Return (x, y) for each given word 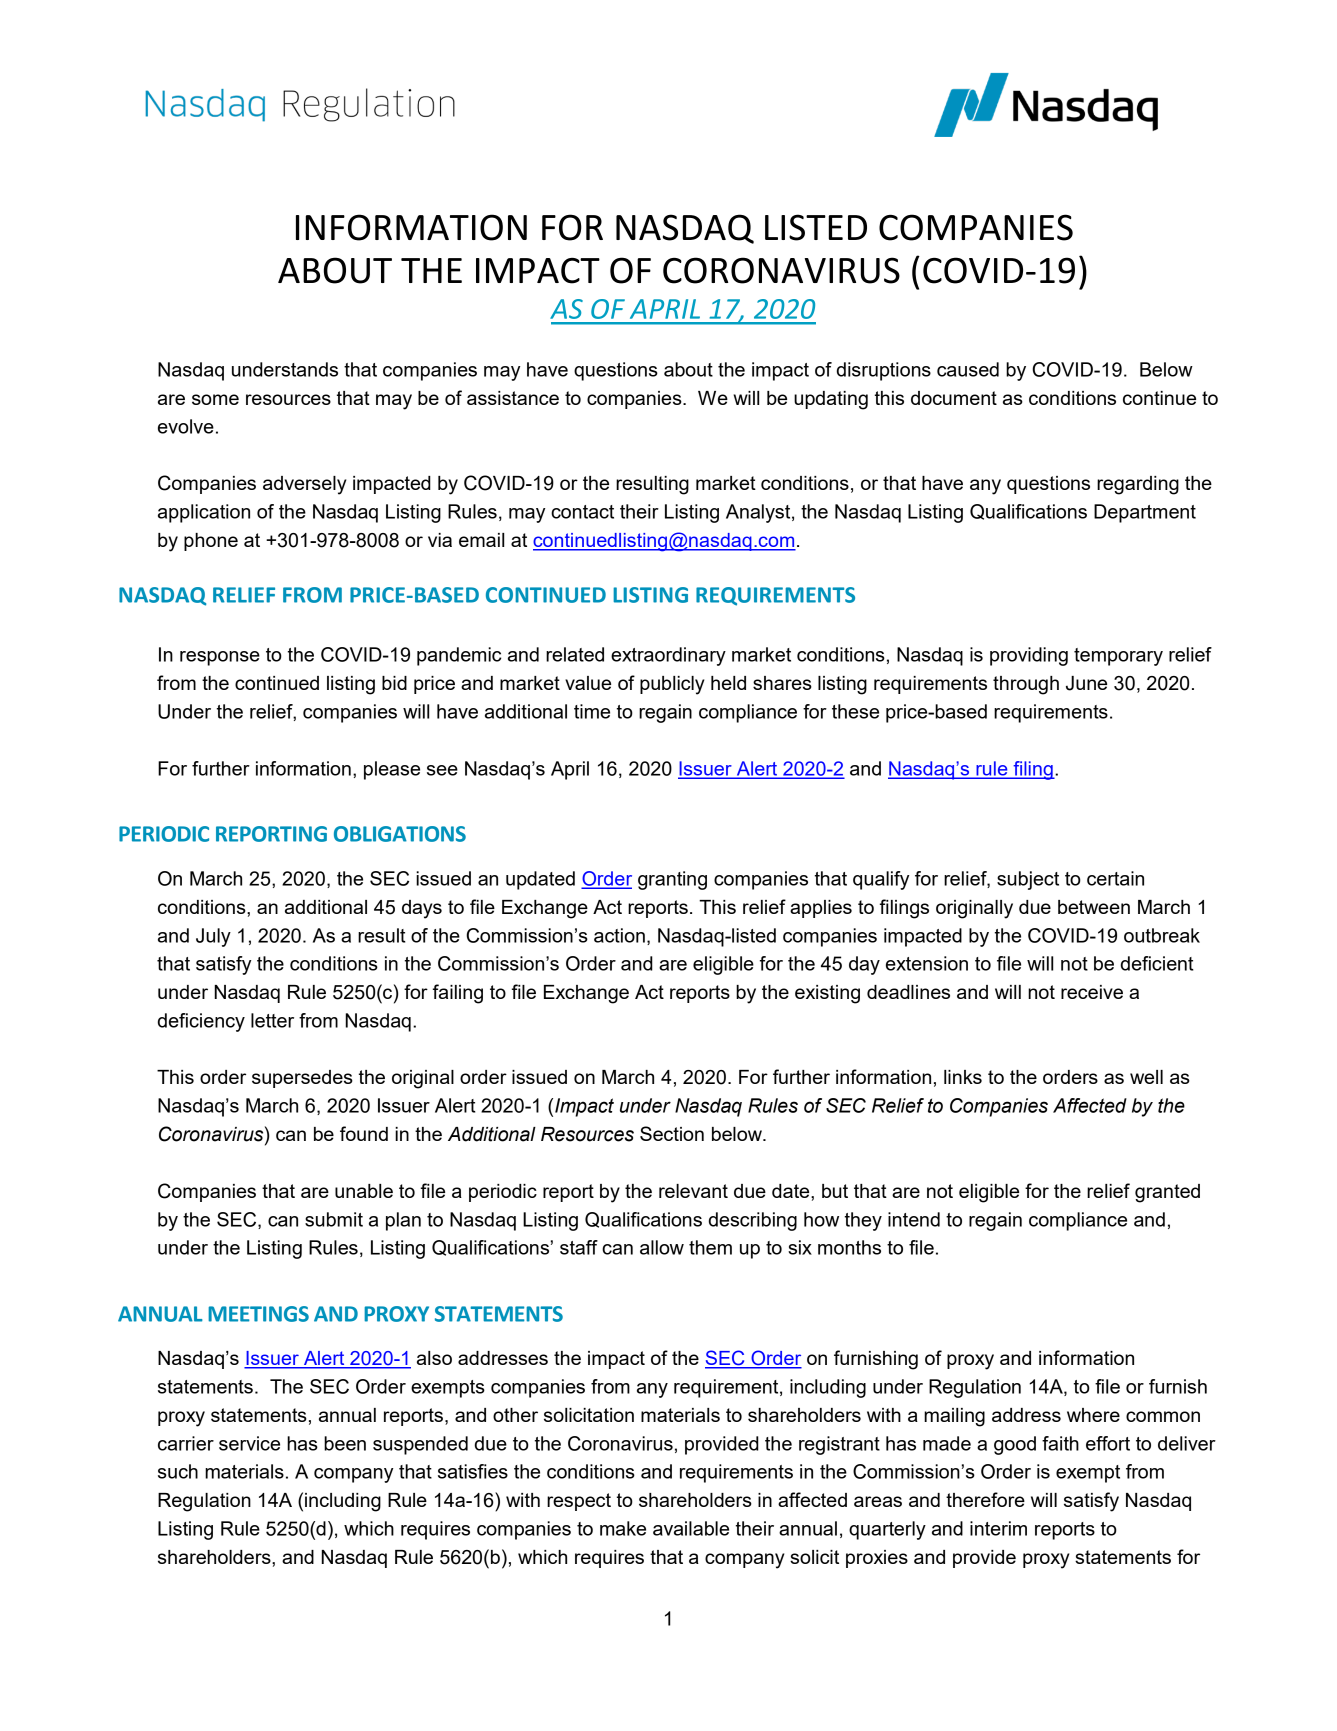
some (215, 399)
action (619, 935)
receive (1092, 992)
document (954, 398)
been (345, 1443)
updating (831, 400)
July (213, 937)
